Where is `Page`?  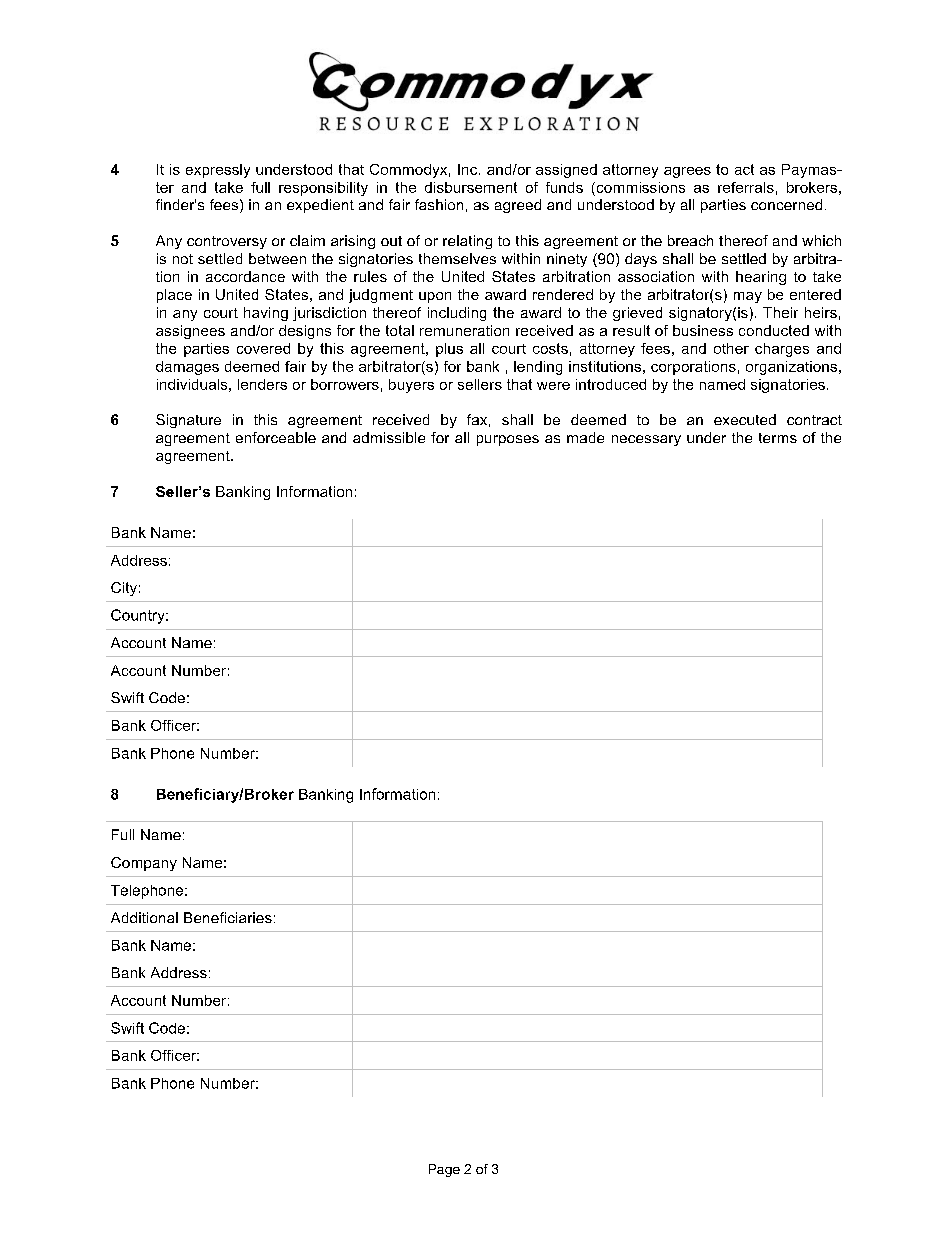
Page is located at coordinates (444, 1170).
